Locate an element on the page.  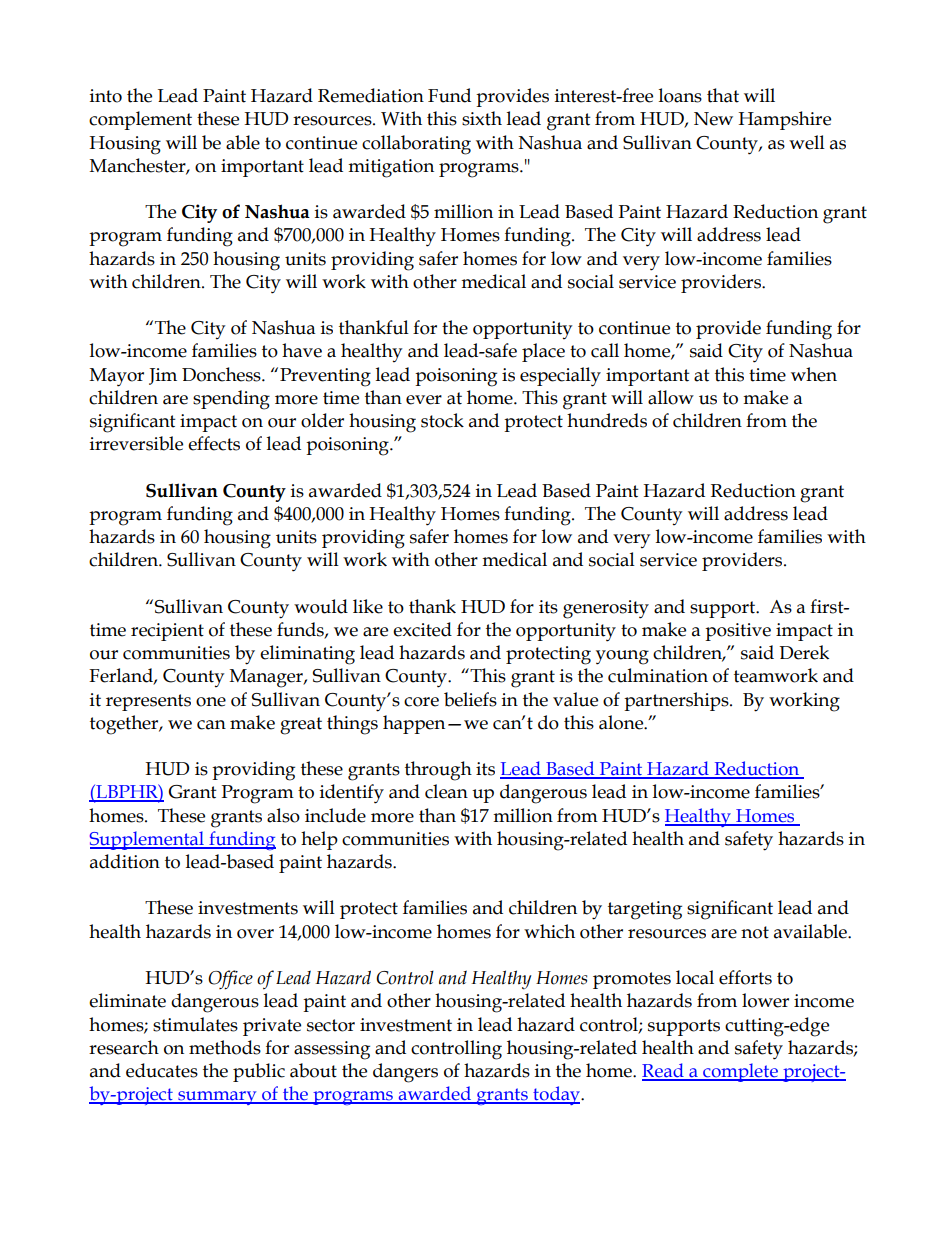
dangers is located at coordinates (405, 1073).
